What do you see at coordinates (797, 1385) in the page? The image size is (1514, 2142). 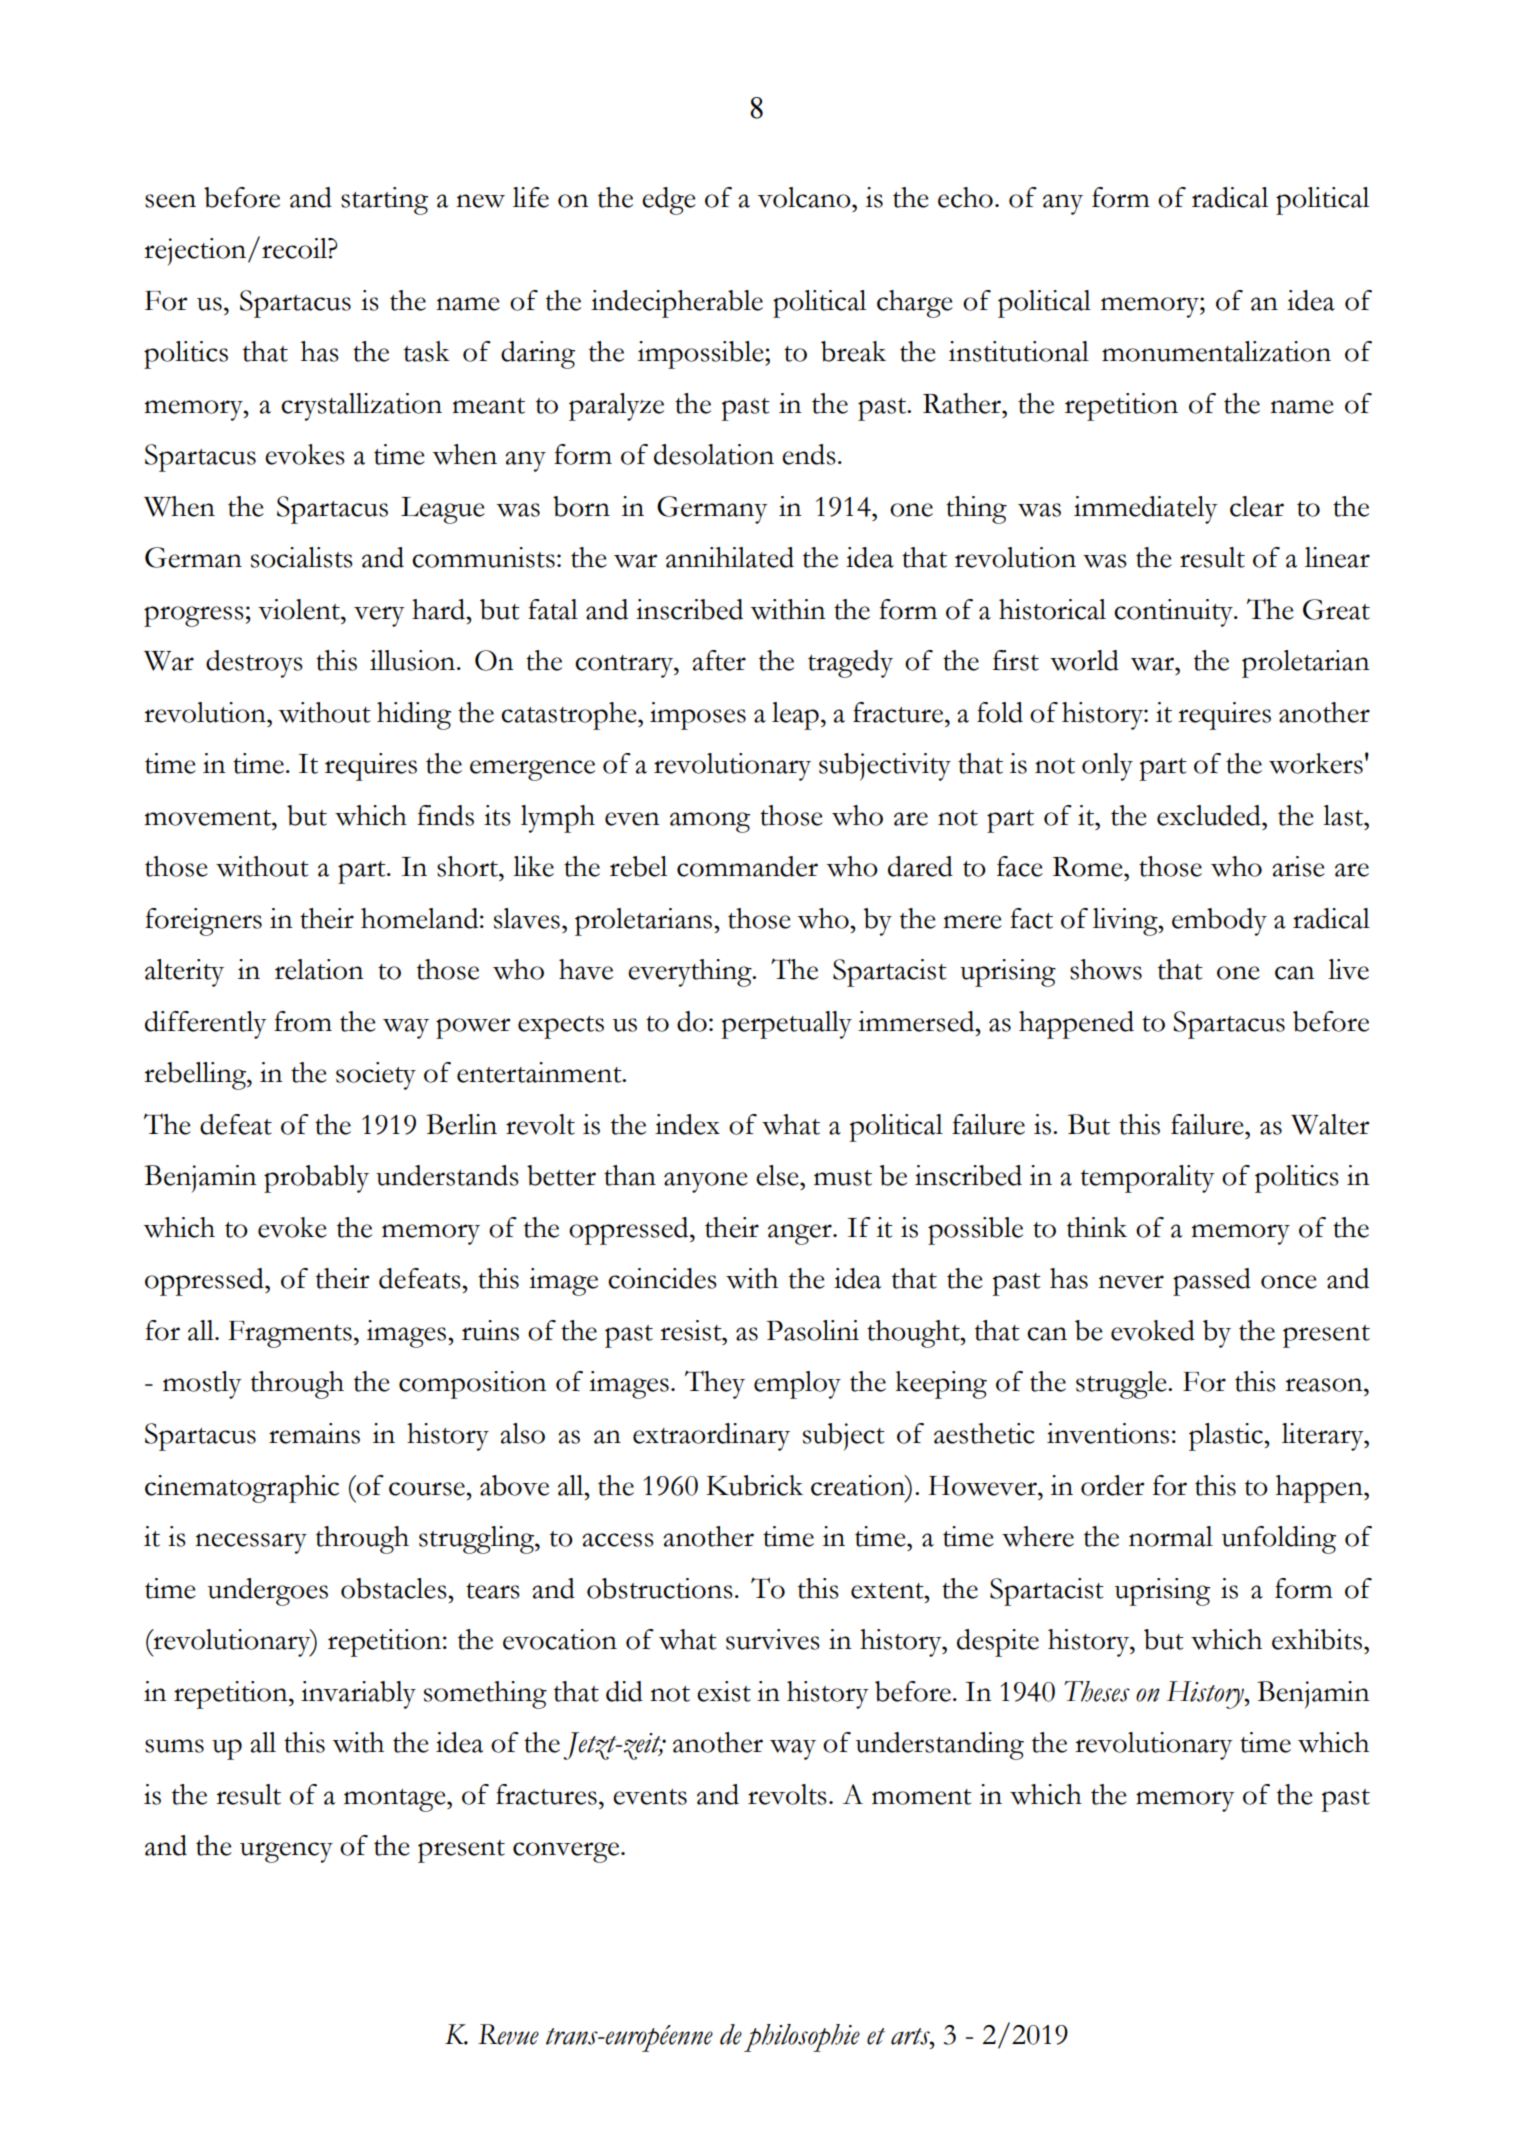 I see `employ` at bounding box center [797, 1385].
